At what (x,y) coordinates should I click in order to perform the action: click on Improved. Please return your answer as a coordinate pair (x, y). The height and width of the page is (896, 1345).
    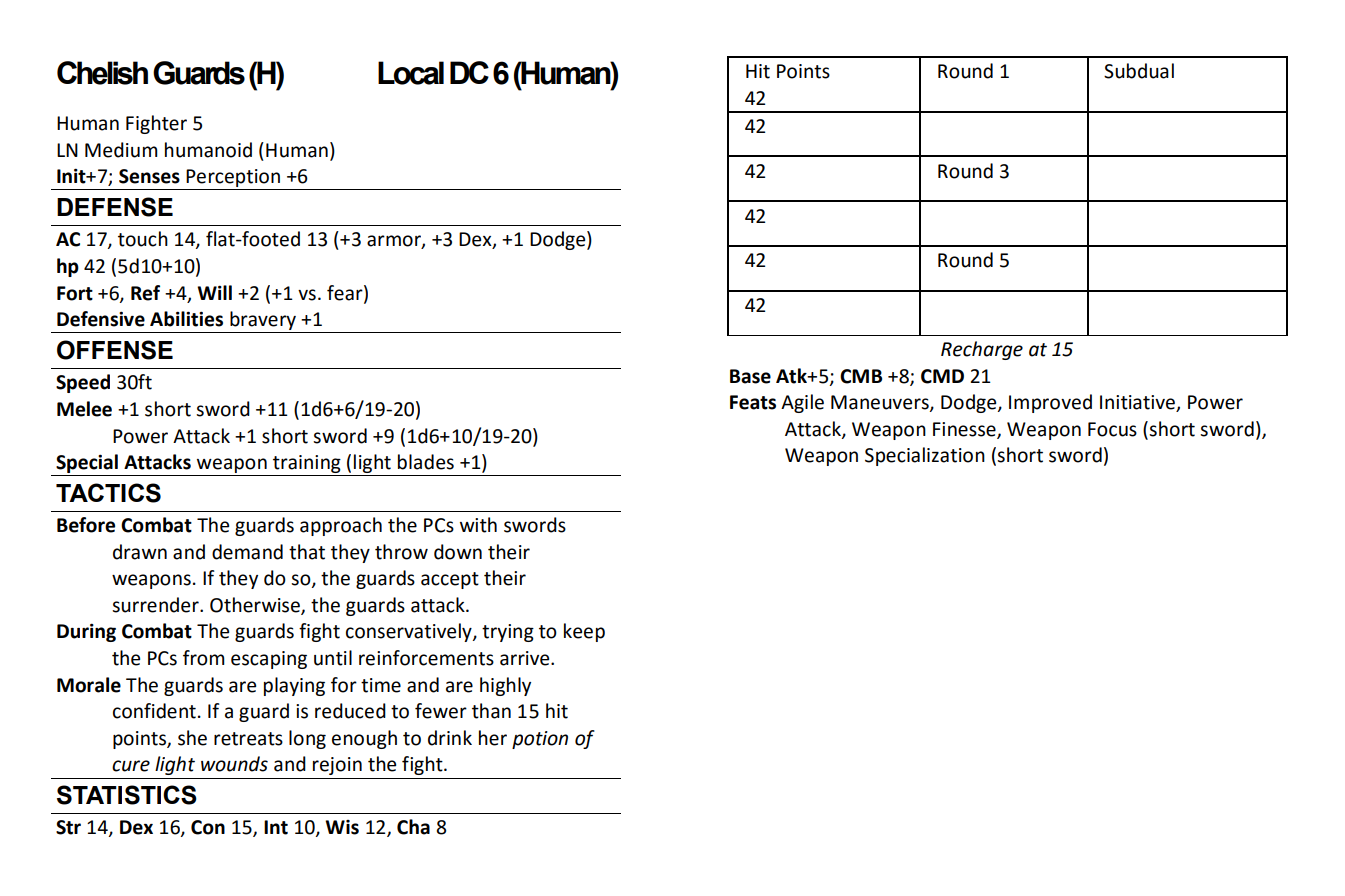
    Looking at the image, I should click on (1050, 403).
